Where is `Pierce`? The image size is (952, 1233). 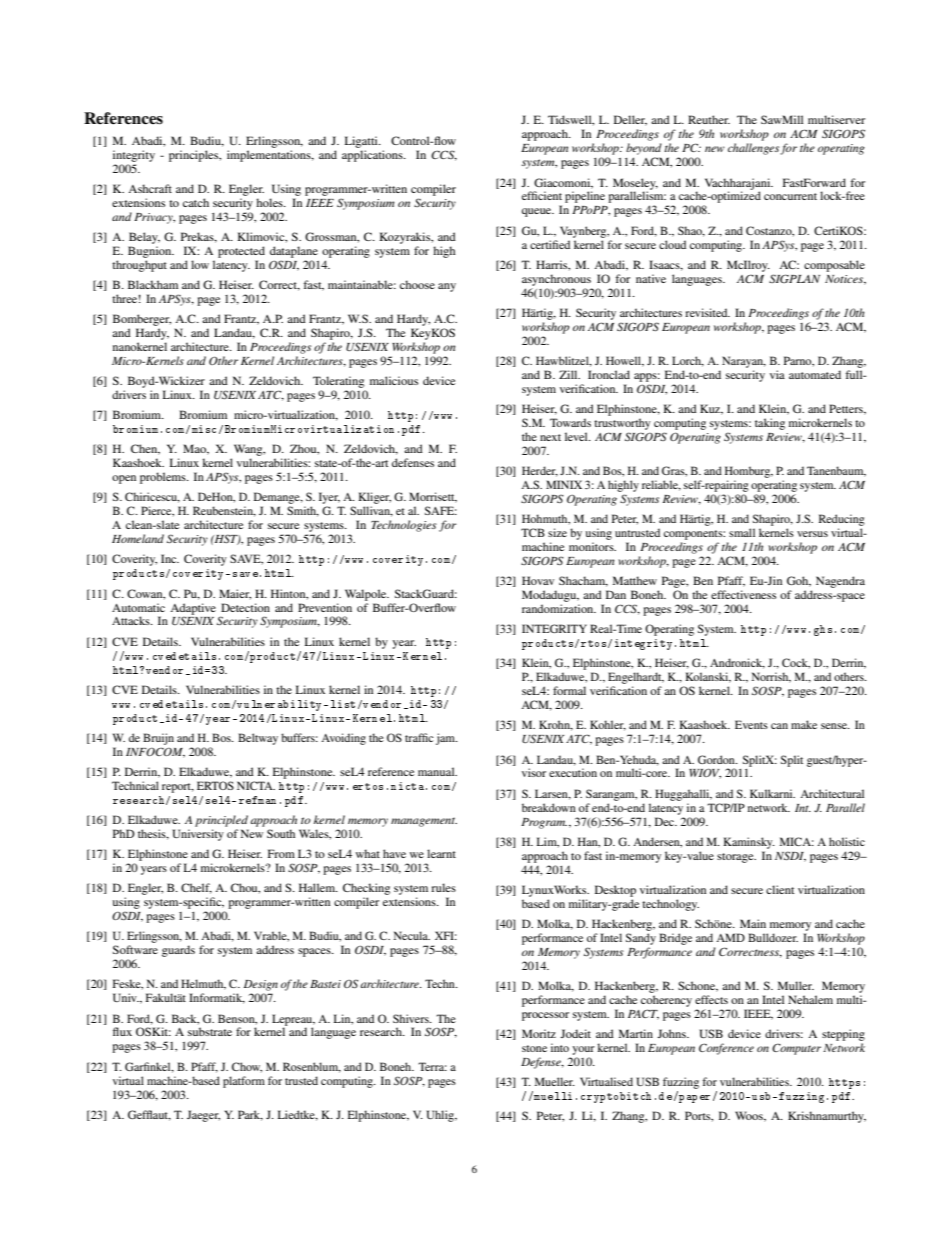
Pierce is located at coordinates (157, 511).
